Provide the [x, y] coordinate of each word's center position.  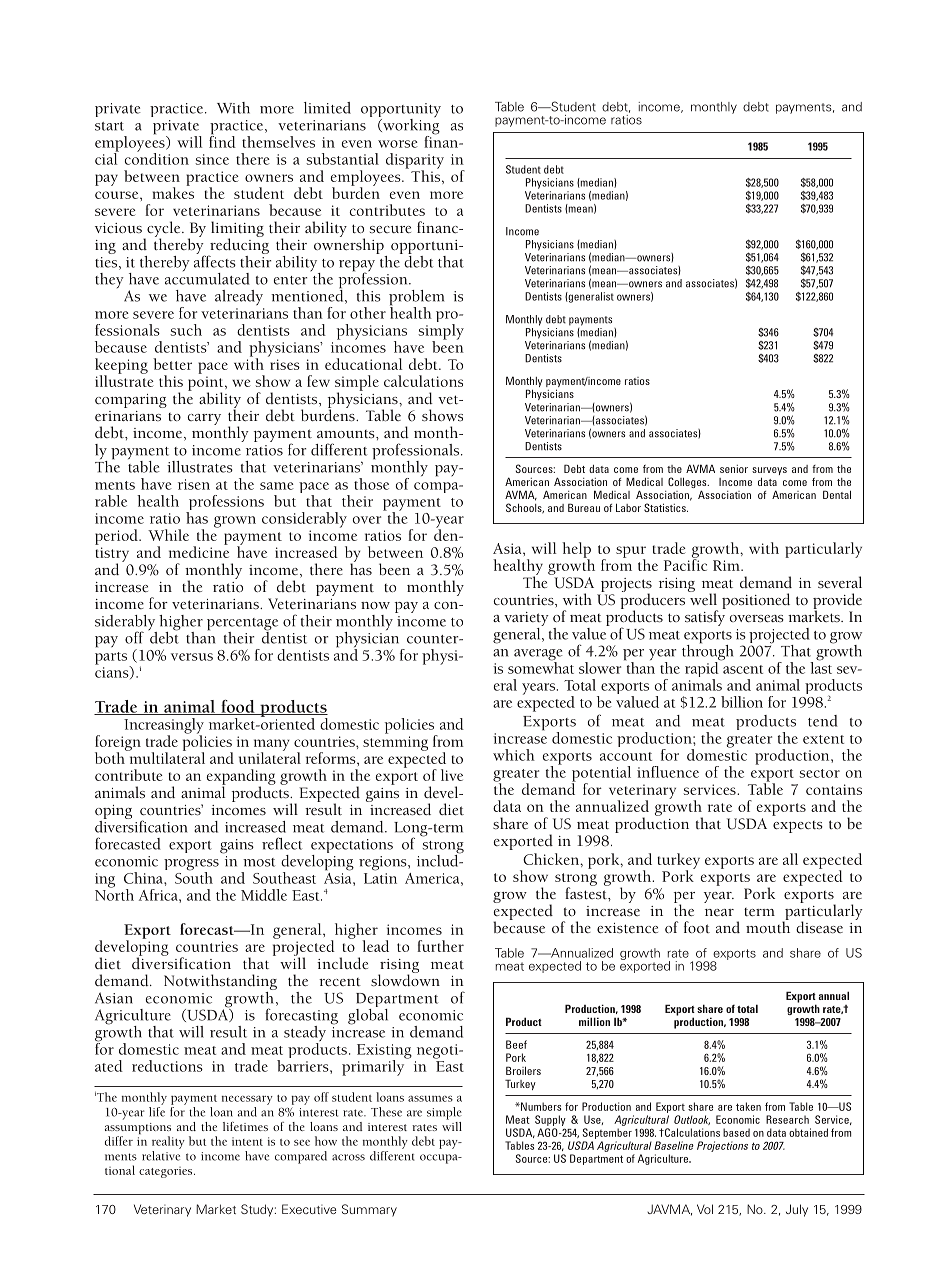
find [222, 140]
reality [168, 1142]
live [452, 775]
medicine [199, 551]
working [410, 126]
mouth [768, 926]
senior [734, 469]
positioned [756, 601]
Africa [159, 895]
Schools [525, 508]
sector [819, 773]
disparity [415, 162]
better [172, 364]
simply [441, 333]
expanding [241, 778]
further [440, 946]
